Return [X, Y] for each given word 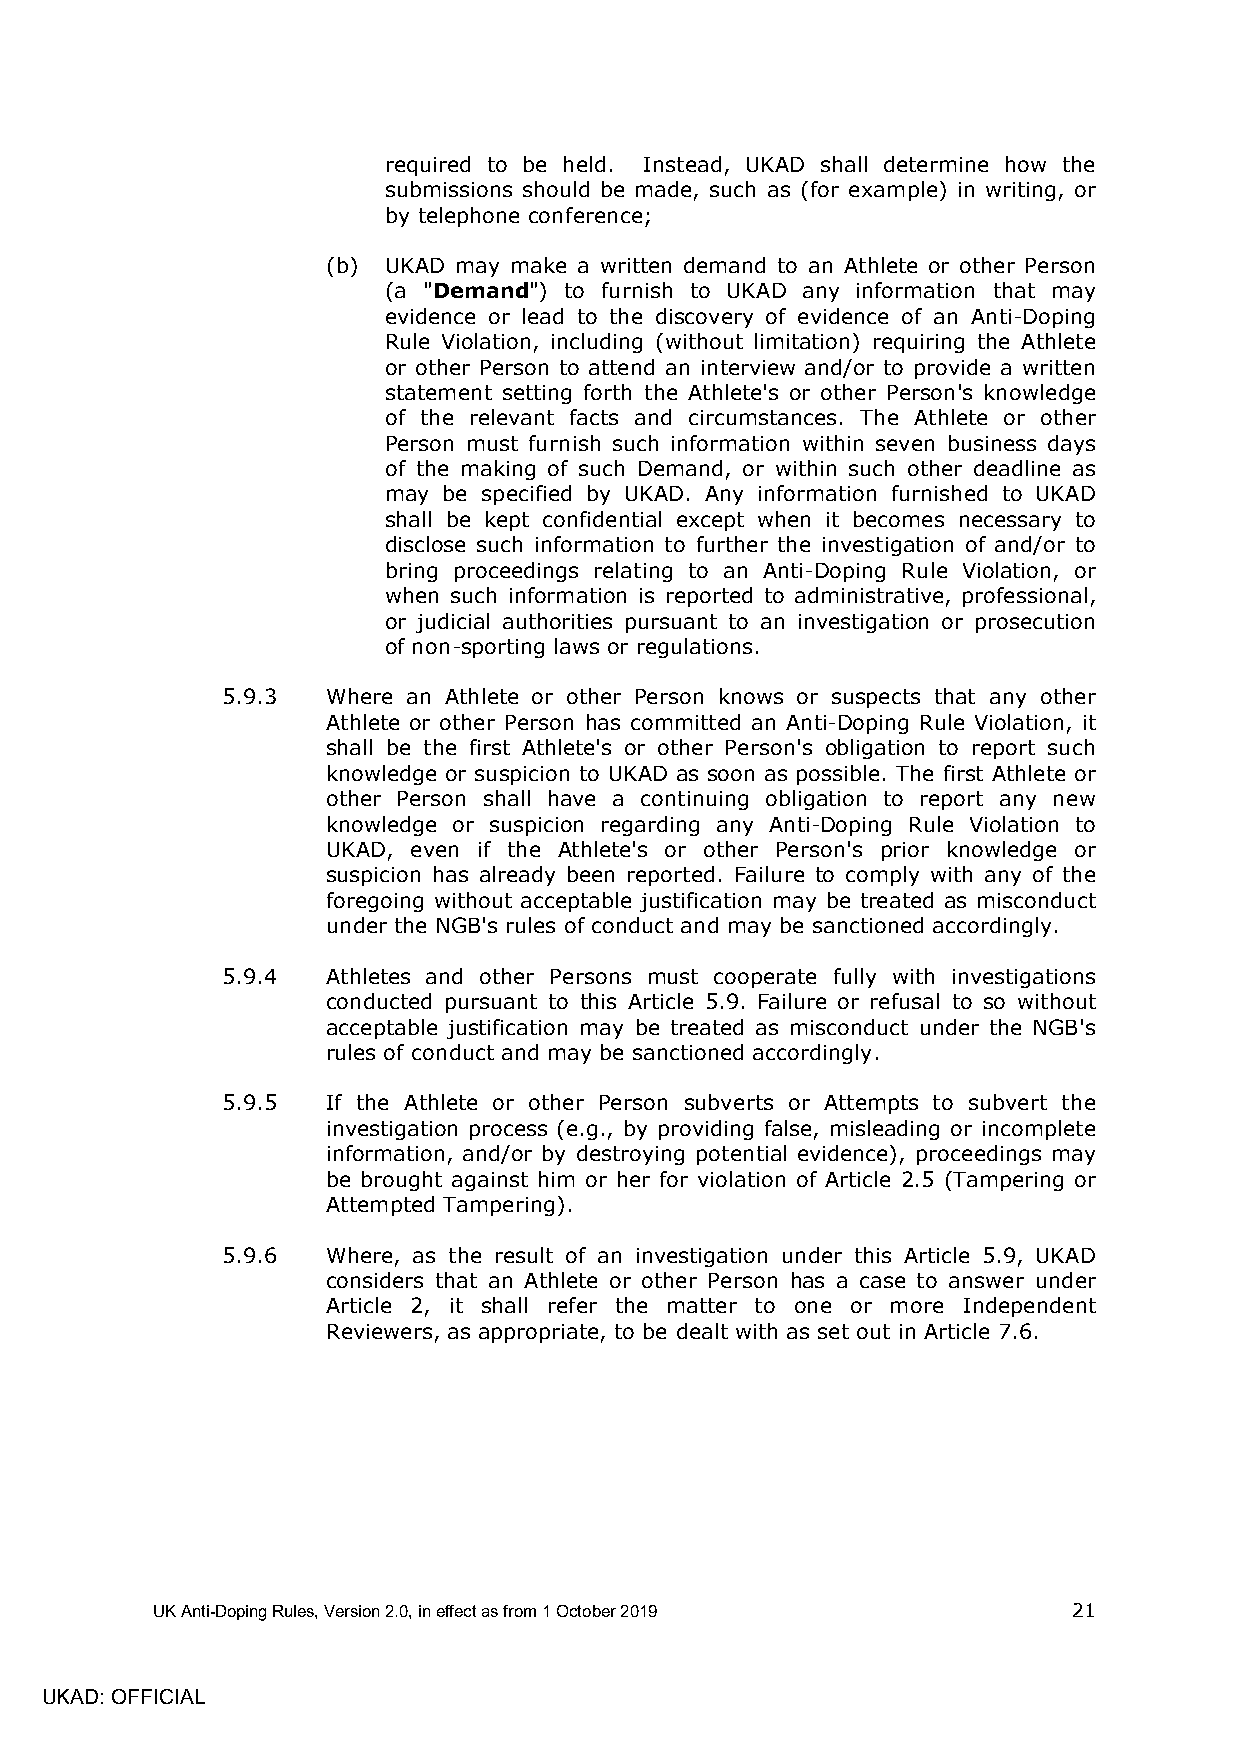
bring [412, 572]
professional [1025, 597]
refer [573, 1305]
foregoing [375, 902]
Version [351, 1611]
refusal [905, 1001]
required [428, 166]
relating [633, 572]
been [591, 874]
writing [1020, 191]
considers [375, 1280]
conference [585, 215]
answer [986, 1282]
